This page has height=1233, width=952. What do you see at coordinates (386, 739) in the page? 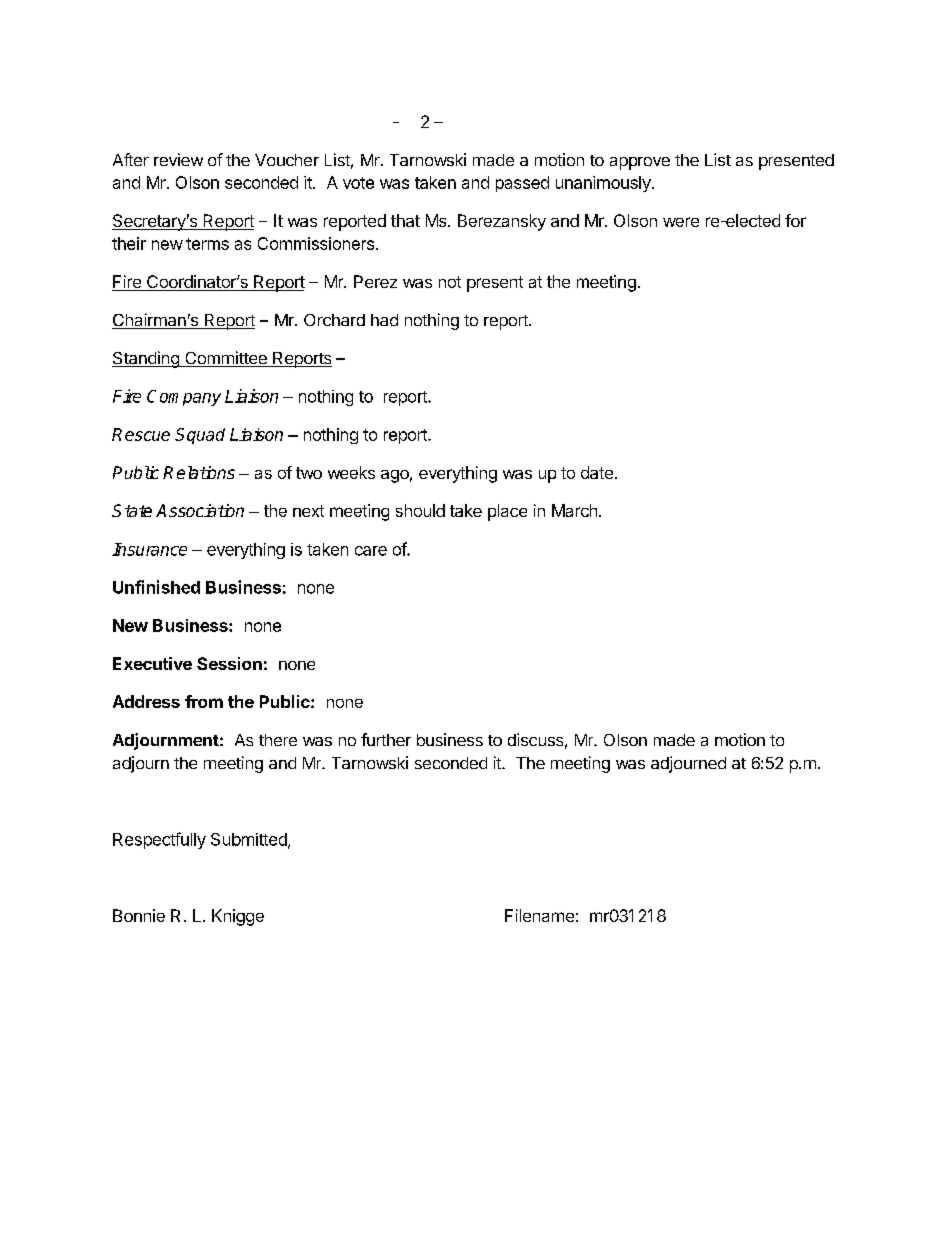
I see `further` at bounding box center [386, 739].
